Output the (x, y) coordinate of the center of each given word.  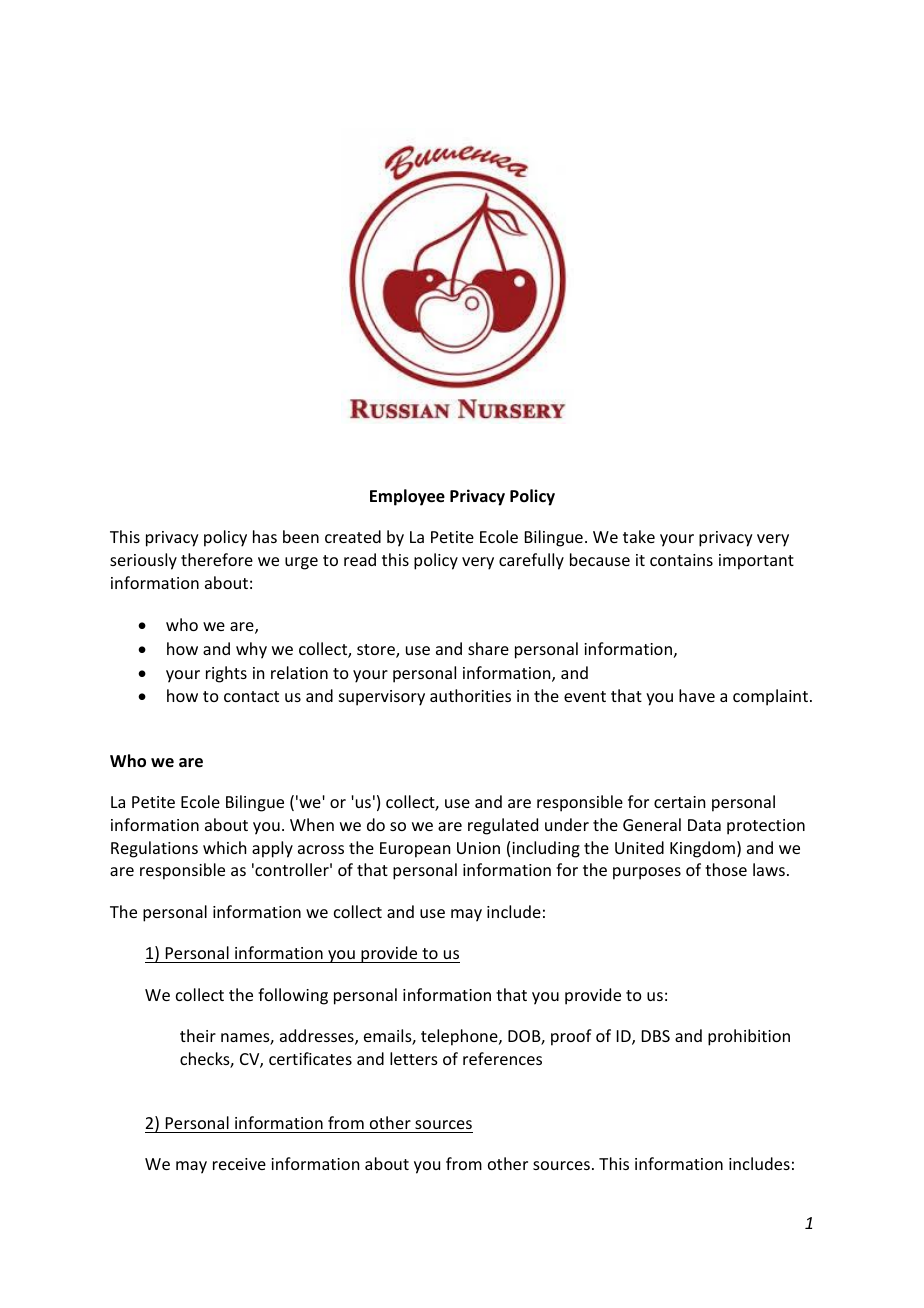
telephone (460, 1037)
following (293, 996)
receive (239, 1164)
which (224, 847)
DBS (656, 1036)
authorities (470, 695)
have (697, 695)
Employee (407, 497)
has (265, 536)
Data (704, 825)
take (639, 536)
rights (226, 674)
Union (478, 848)
